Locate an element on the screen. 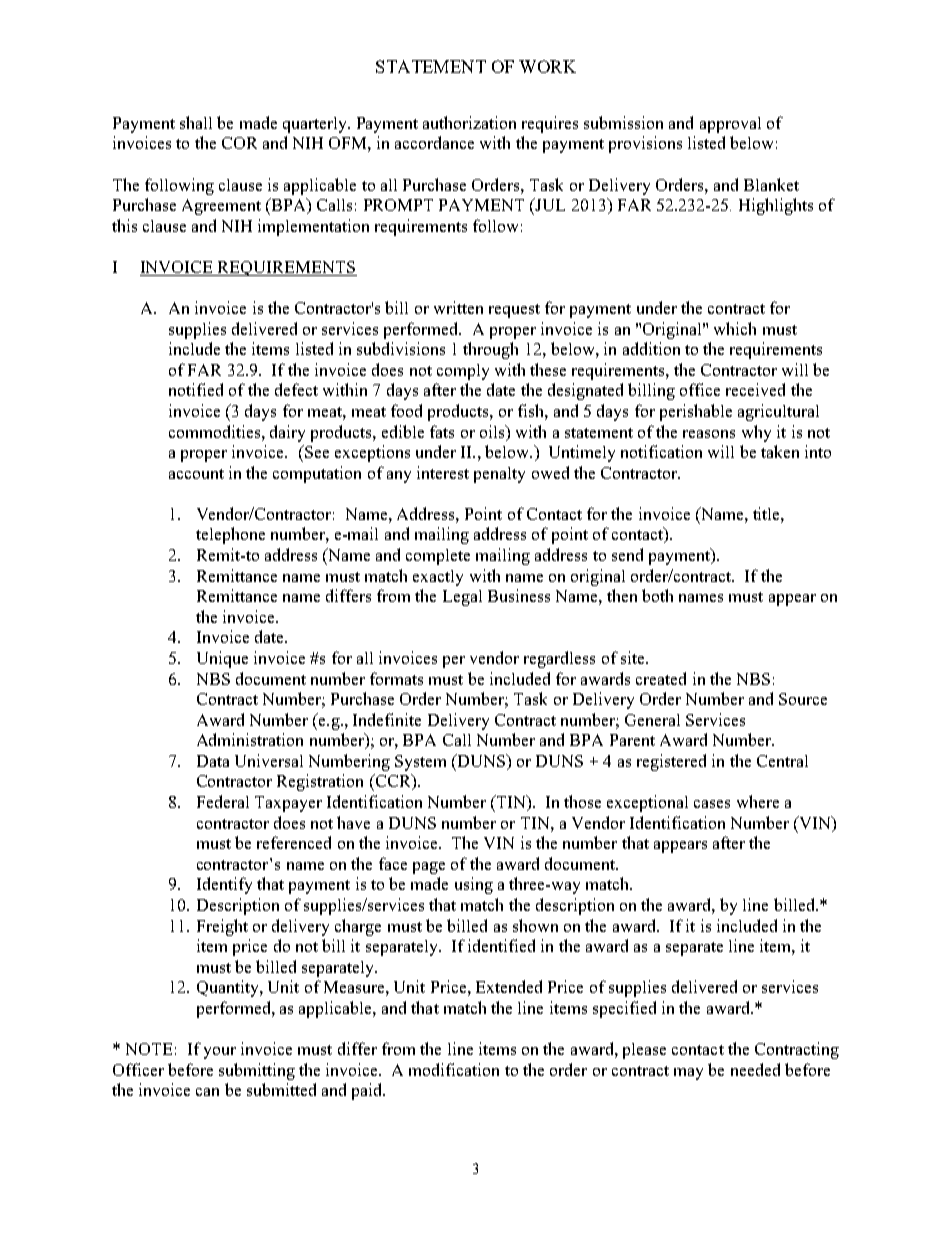 Image resolution: width=952 pixels, height=1233 pixels. approval is located at coordinates (730, 125).
